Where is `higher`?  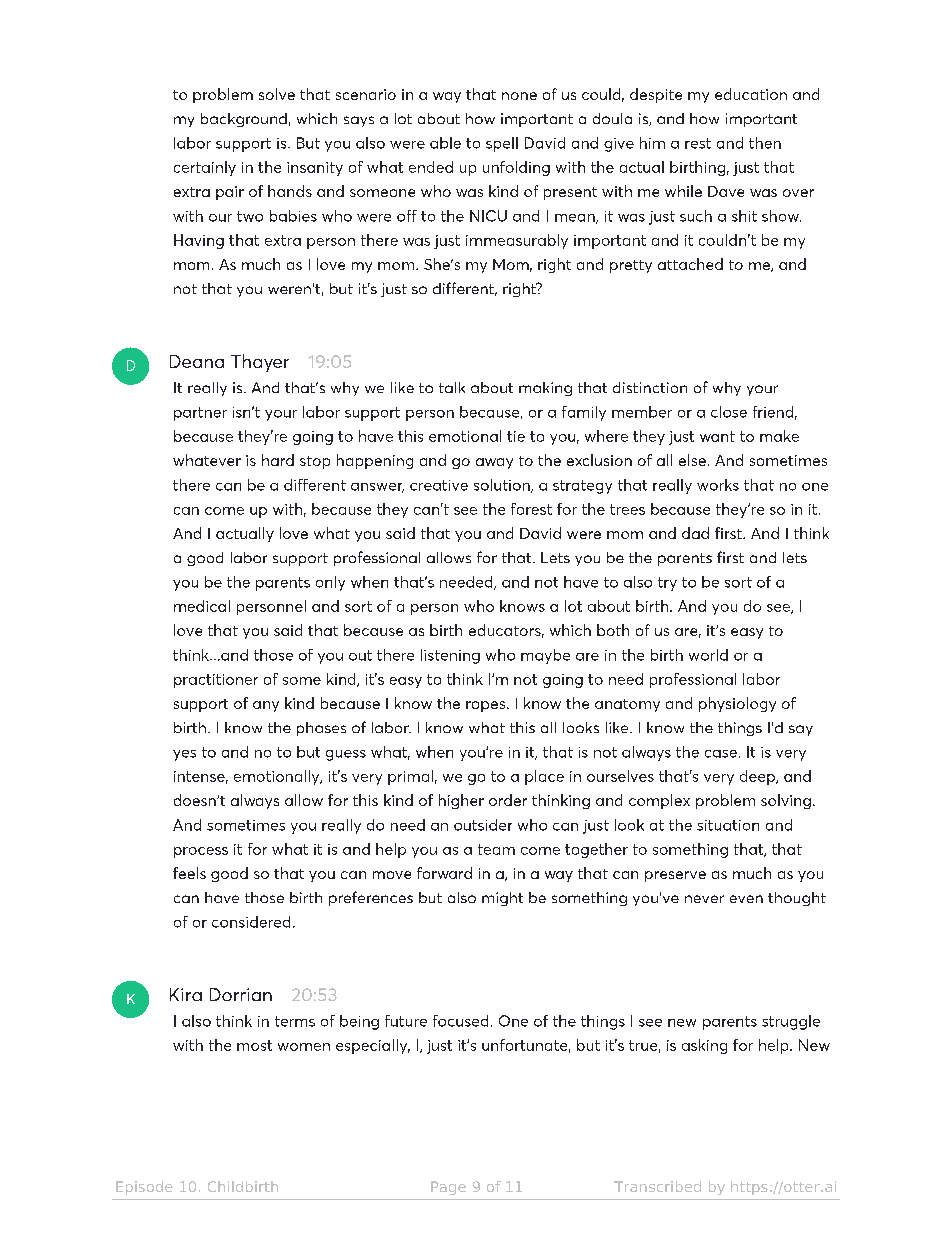
higher is located at coordinates (461, 801).
